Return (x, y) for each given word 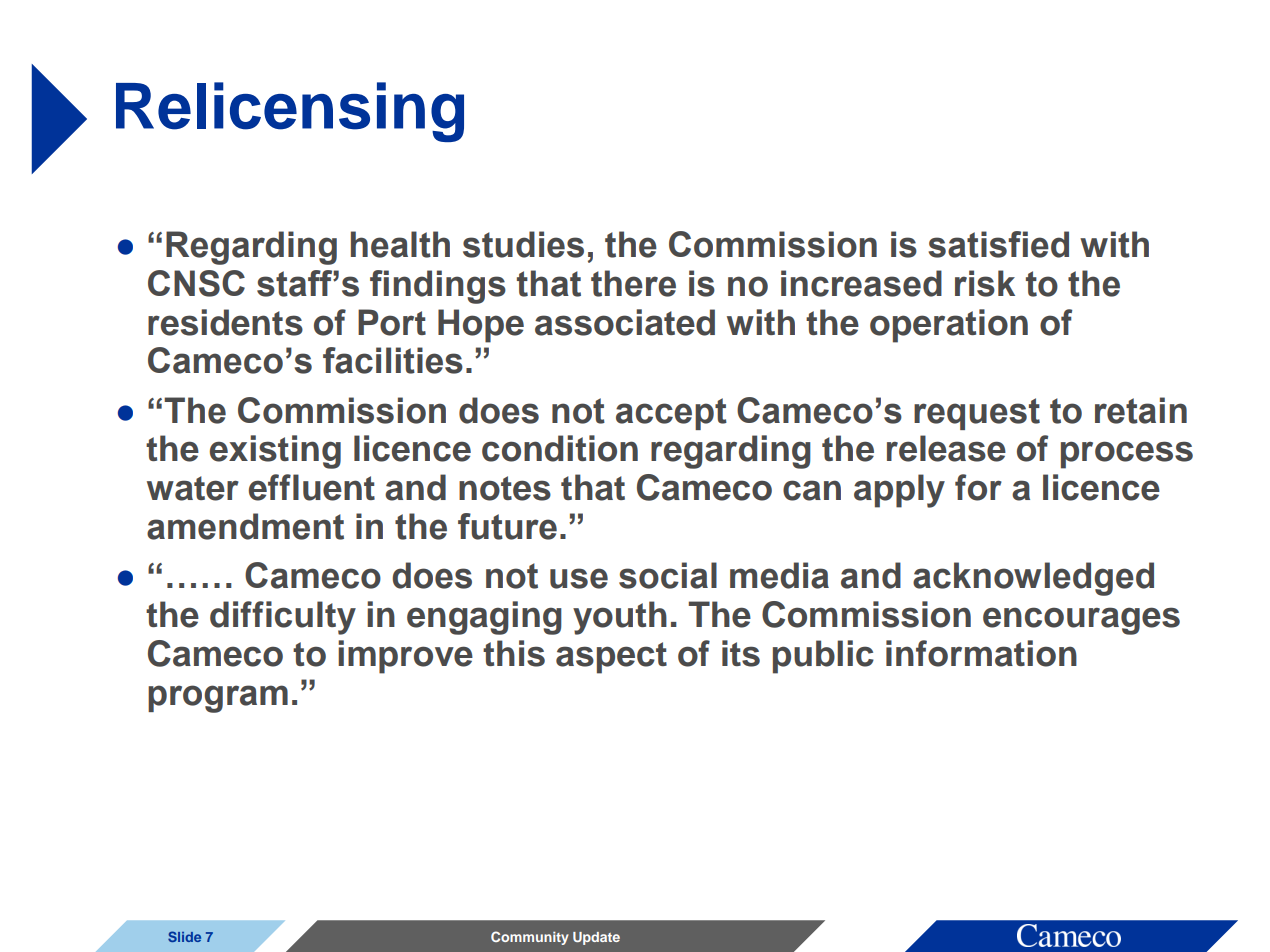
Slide (184, 936)
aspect (611, 658)
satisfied (998, 244)
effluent (312, 487)
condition (560, 448)
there (633, 283)
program (218, 699)
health (400, 244)
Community (530, 938)
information (981, 653)
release (946, 448)
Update (596, 938)
